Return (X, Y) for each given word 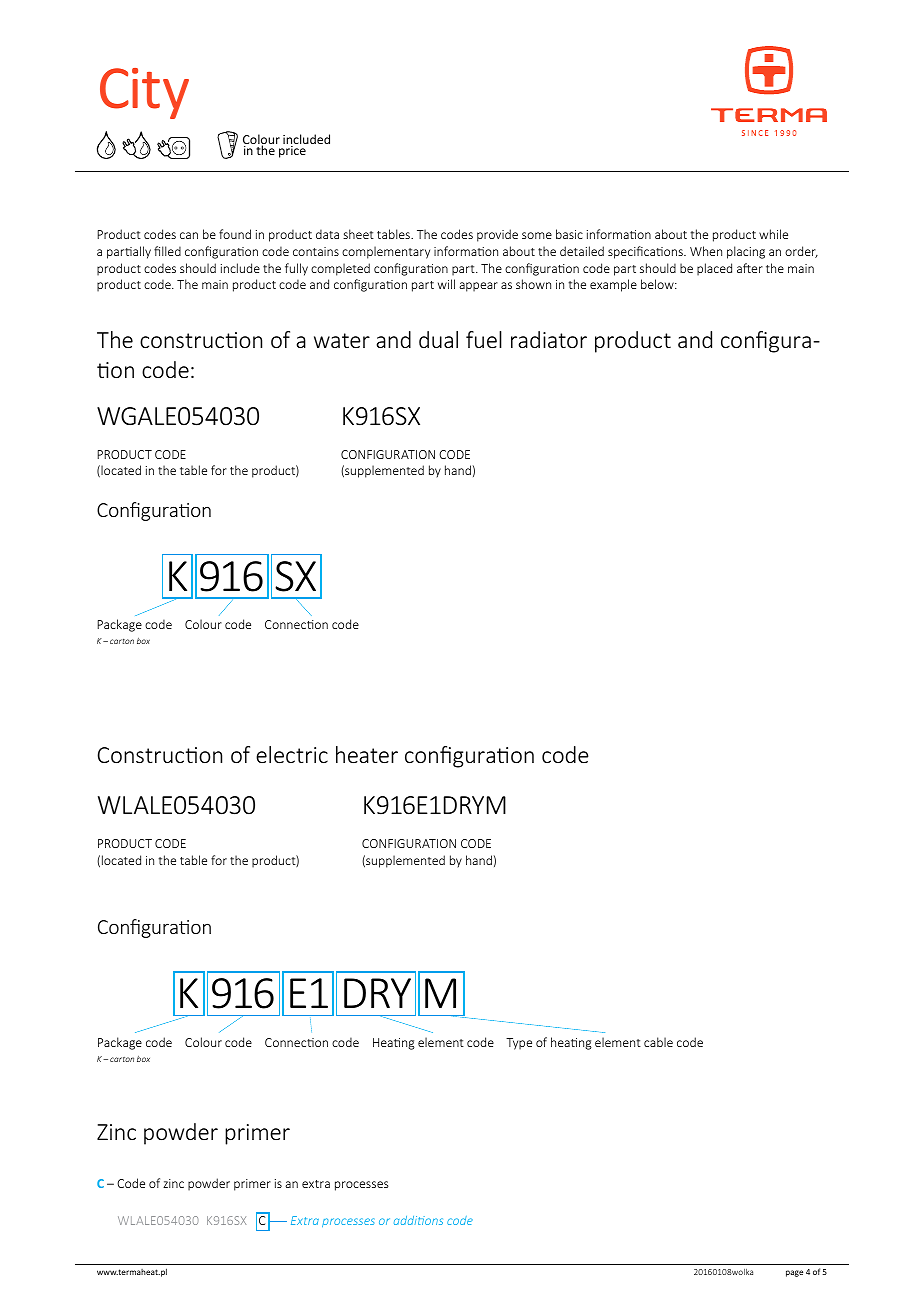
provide (497, 235)
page (794, 1273)
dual (438, 339)
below (658, 284)
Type (519, 1044)
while (773, 234)
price (292, 152)
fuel (484, 339)
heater (367, 754)
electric (292, 754)
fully (296, 269)
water (342, 340)
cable (658, 1042)
